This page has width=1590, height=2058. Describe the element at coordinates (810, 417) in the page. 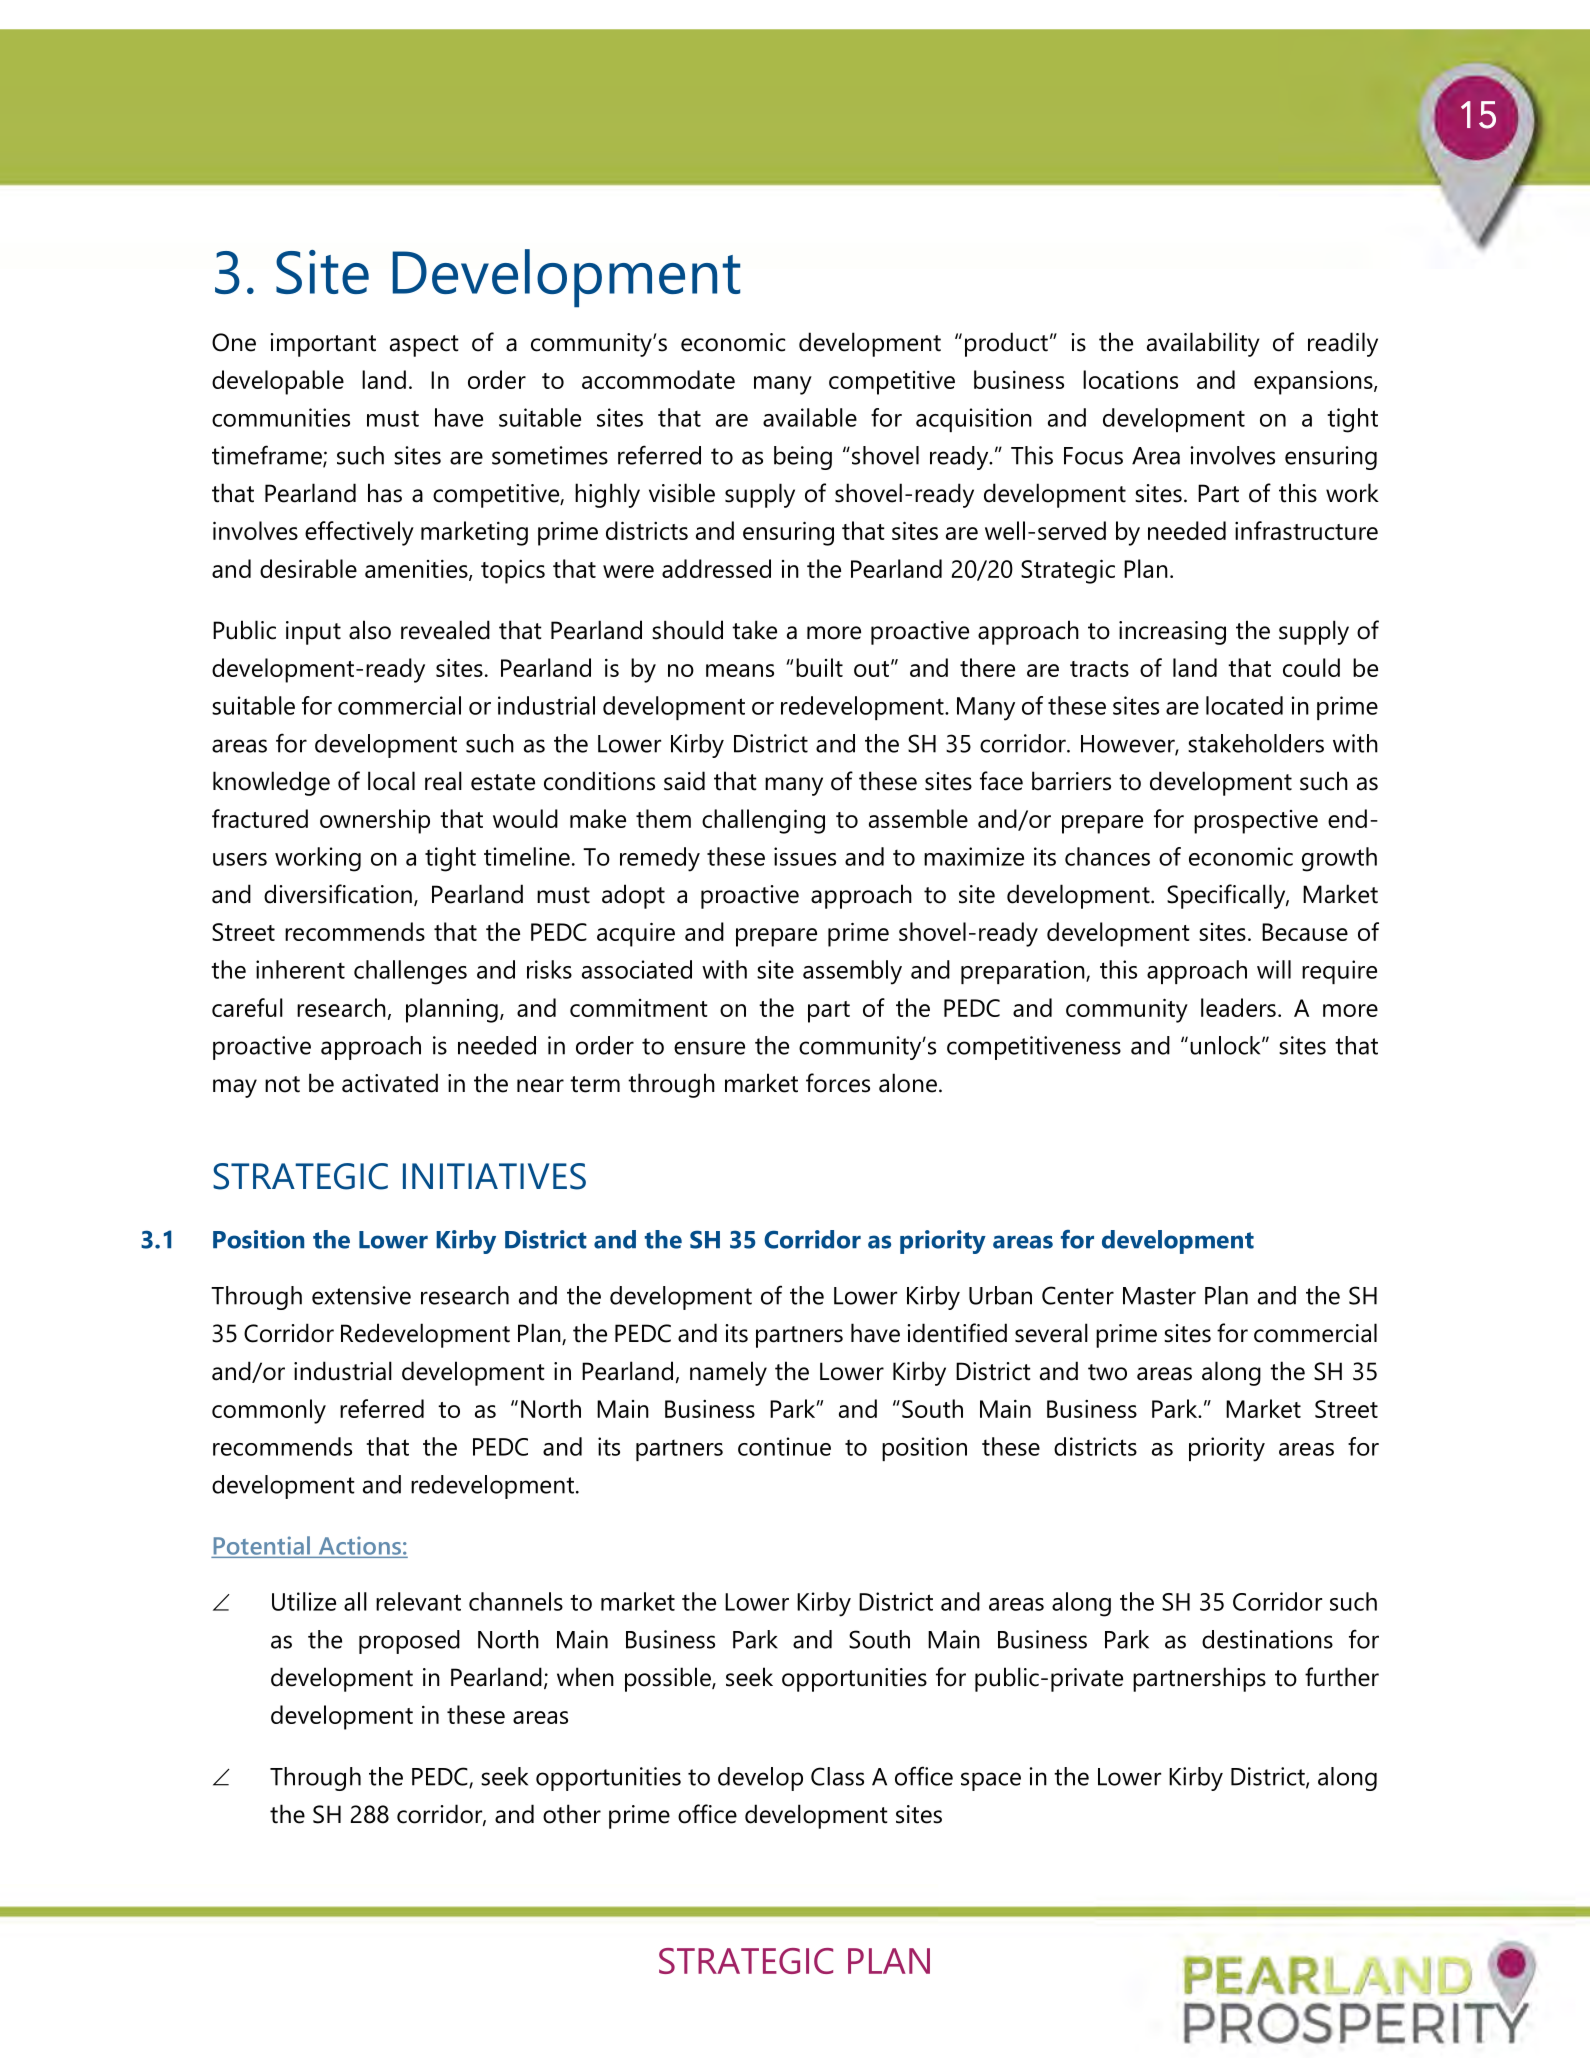

I see `available` at that location.
